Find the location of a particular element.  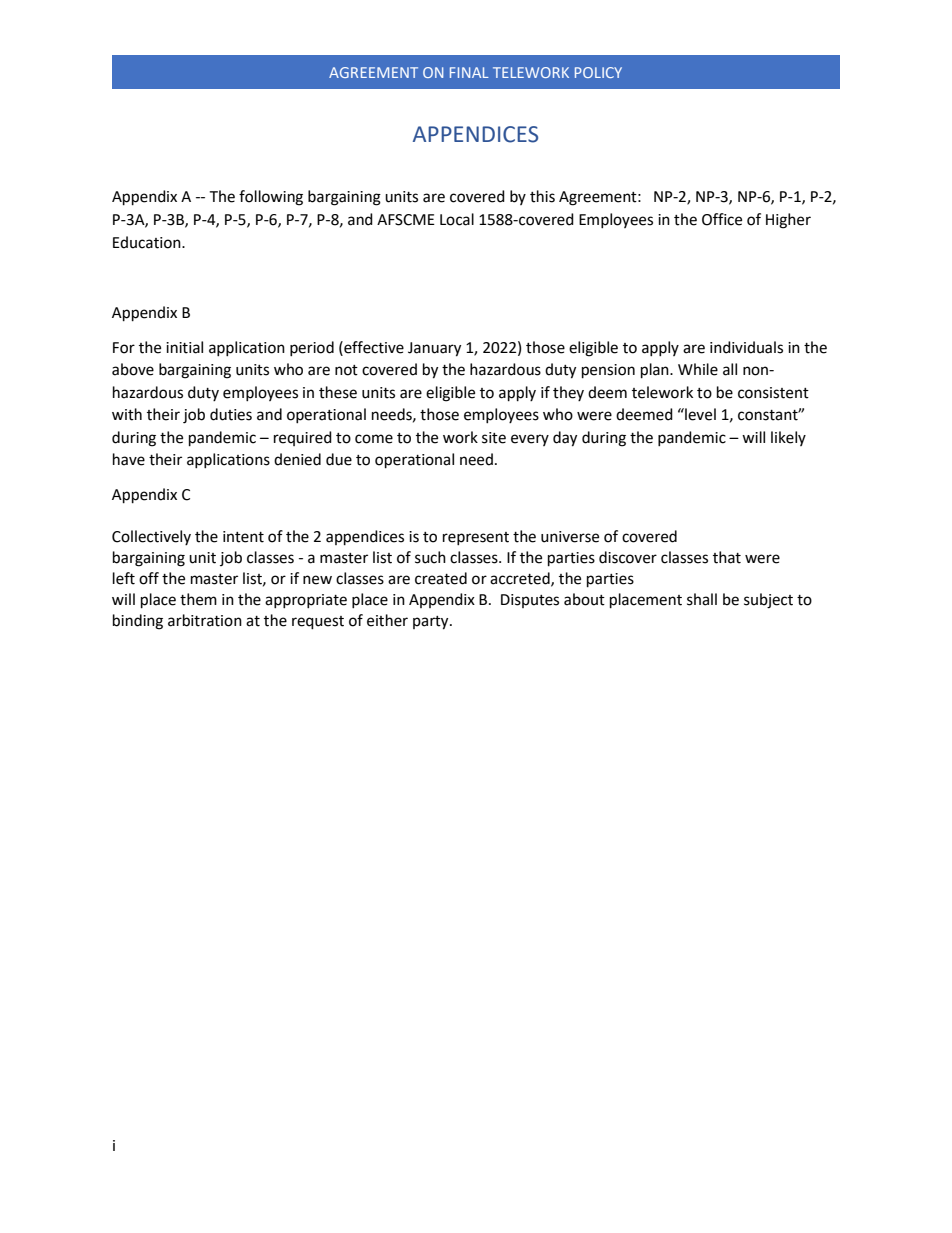

shall is located at coordinates (702, 599).
